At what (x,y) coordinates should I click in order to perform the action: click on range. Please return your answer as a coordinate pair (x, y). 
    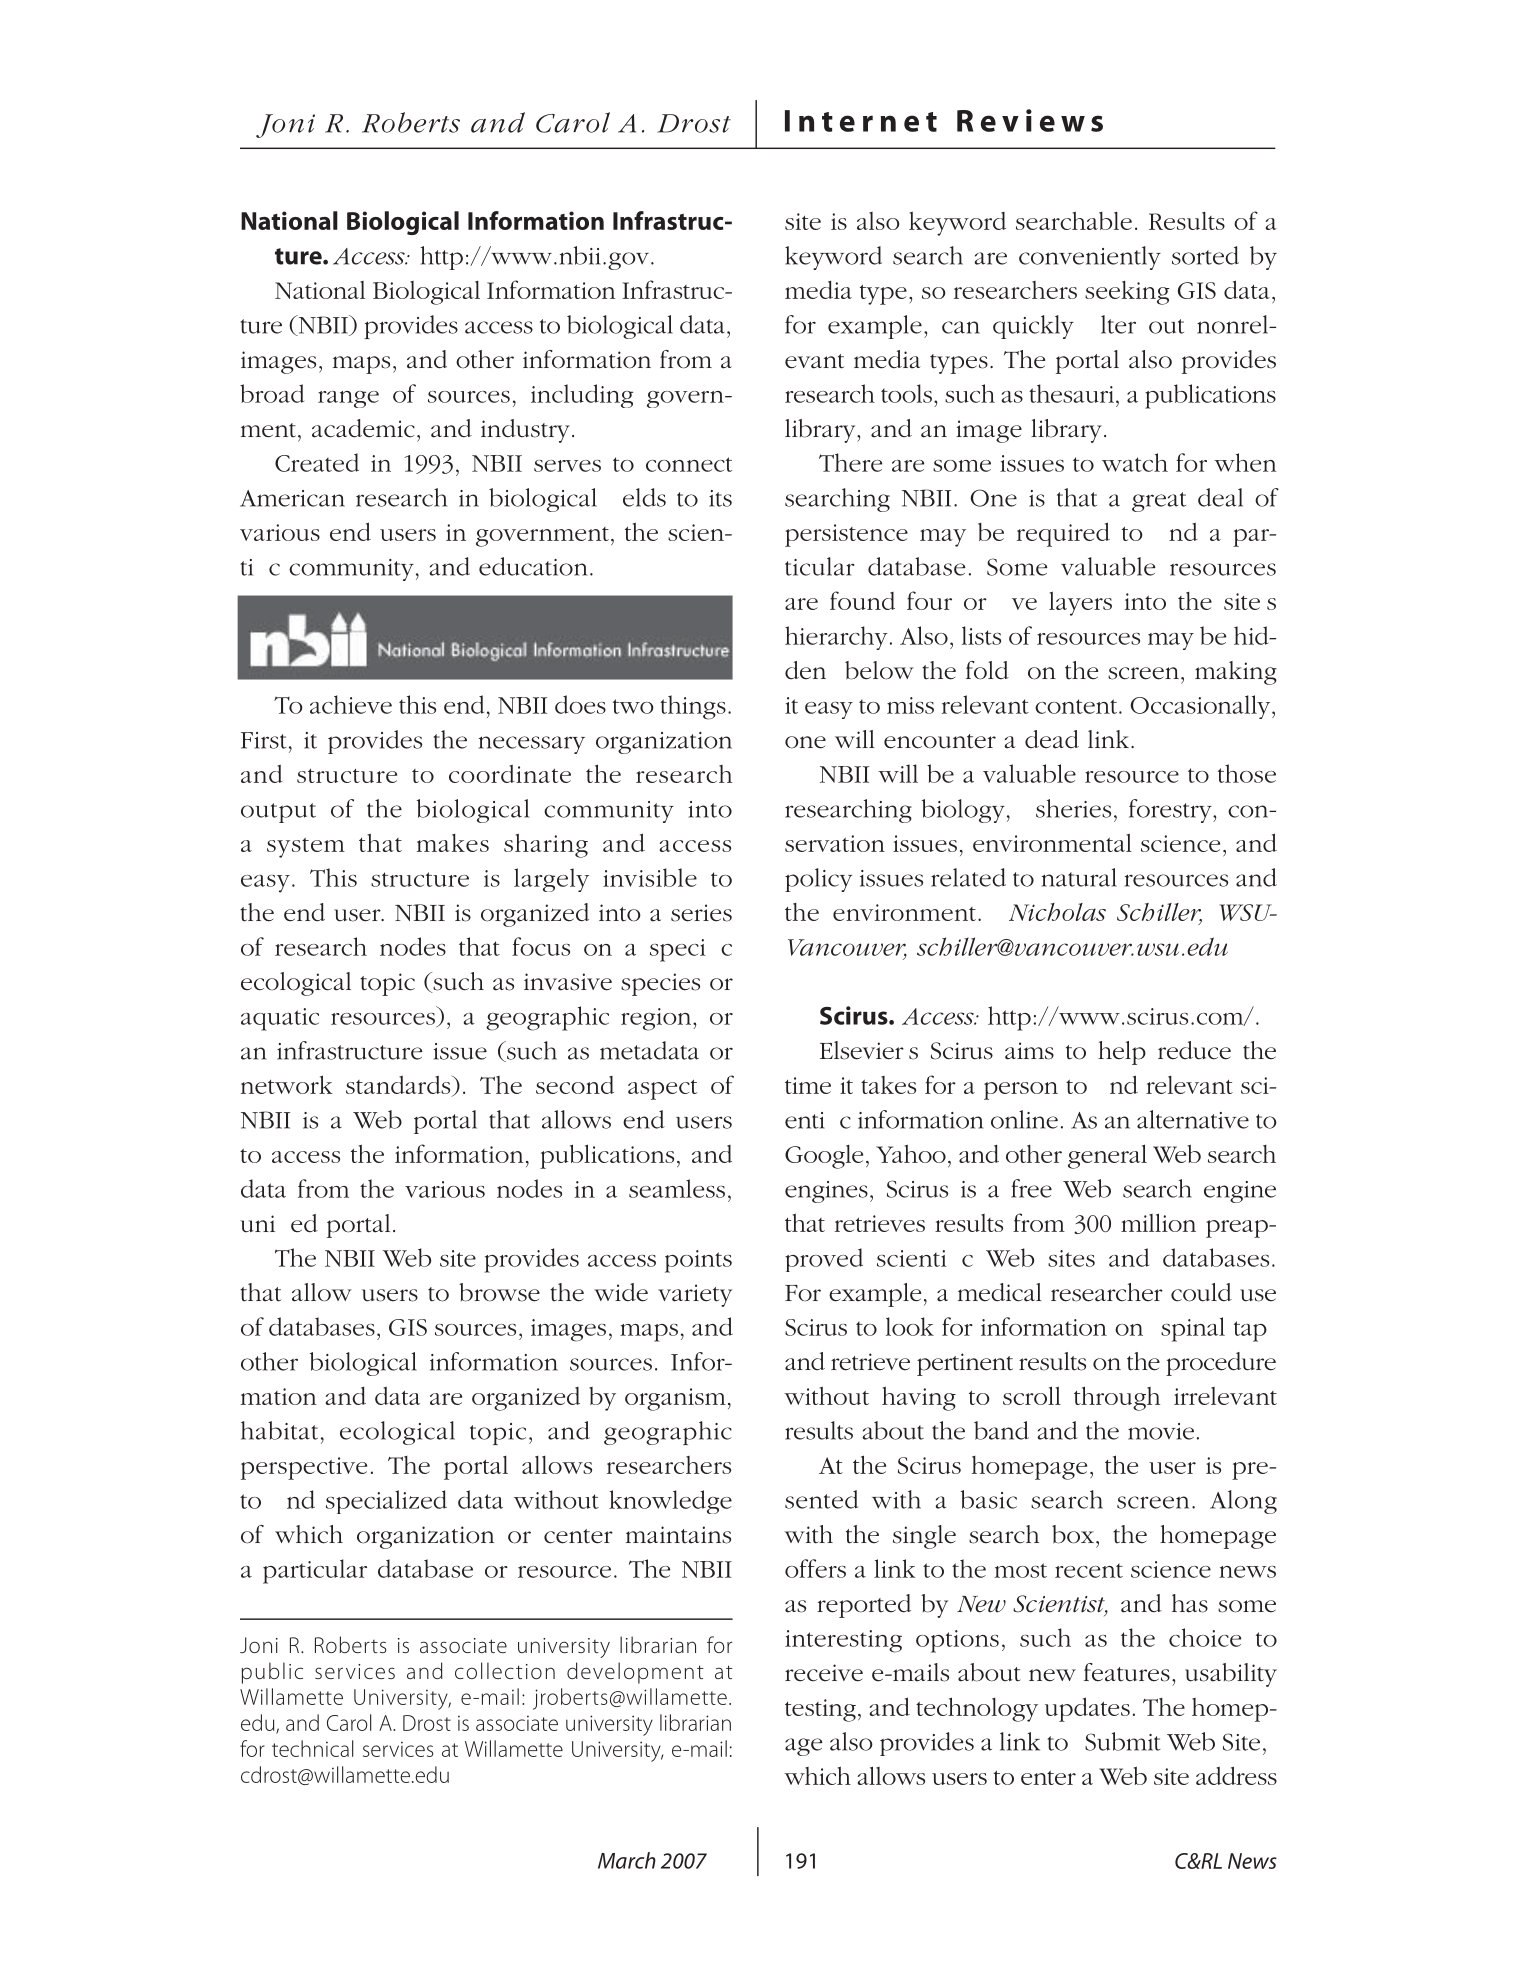
    Looking at the image, I should click on (348, 399).
